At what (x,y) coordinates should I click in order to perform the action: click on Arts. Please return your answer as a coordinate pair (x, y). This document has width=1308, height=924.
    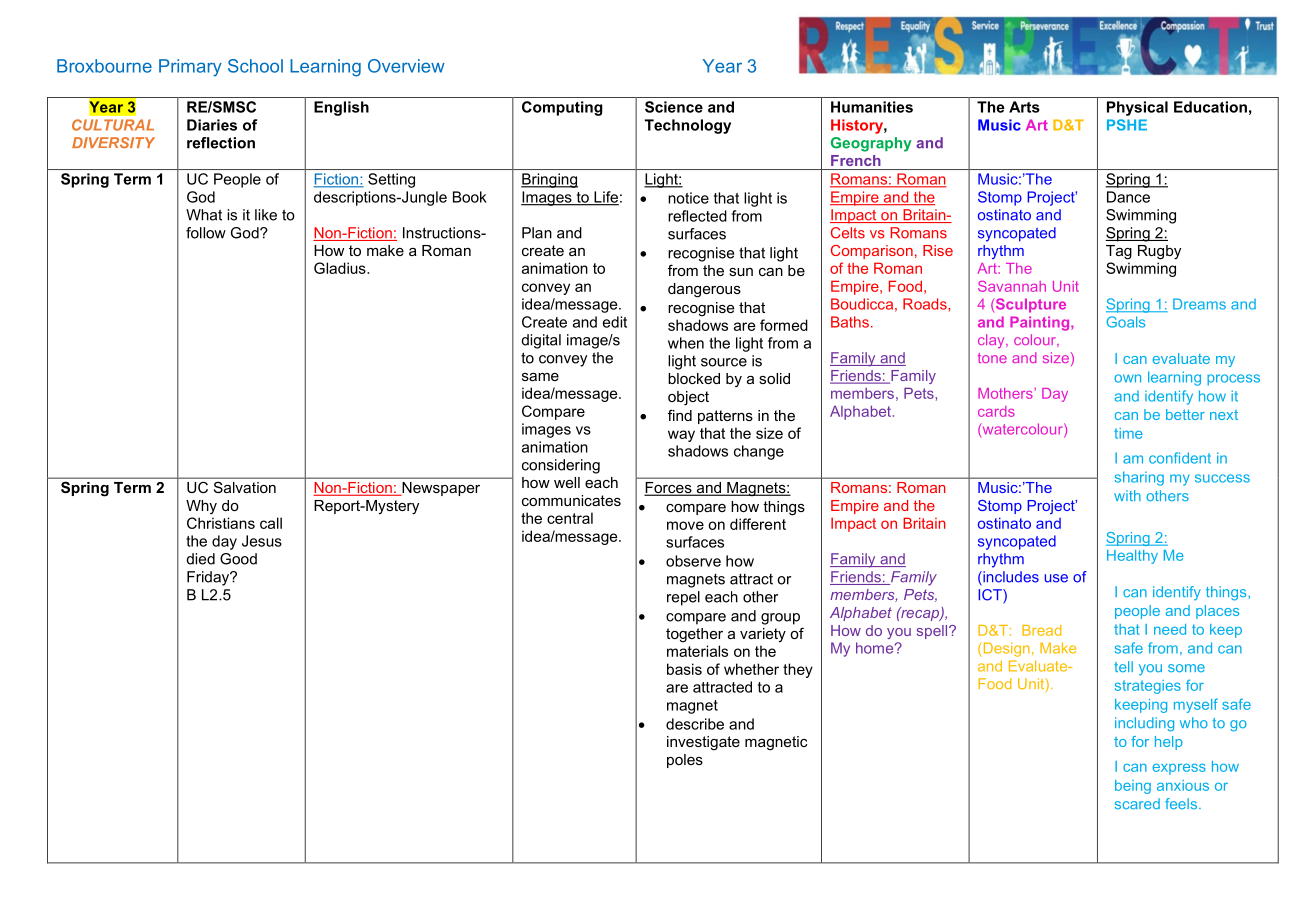
    Looking at the image, I should click on (1024, 107).
